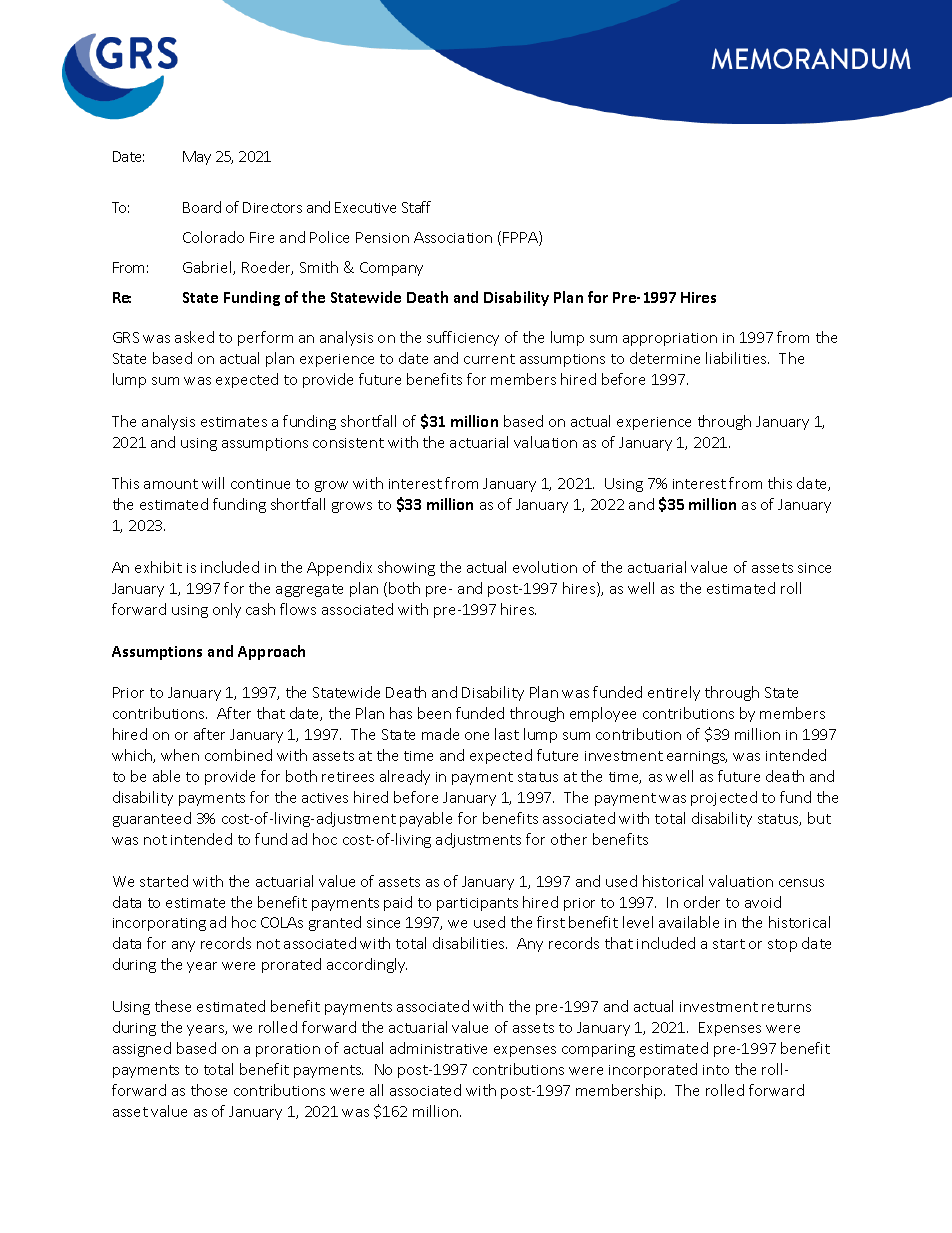  I want to click on entirely, so click(674, 693).
